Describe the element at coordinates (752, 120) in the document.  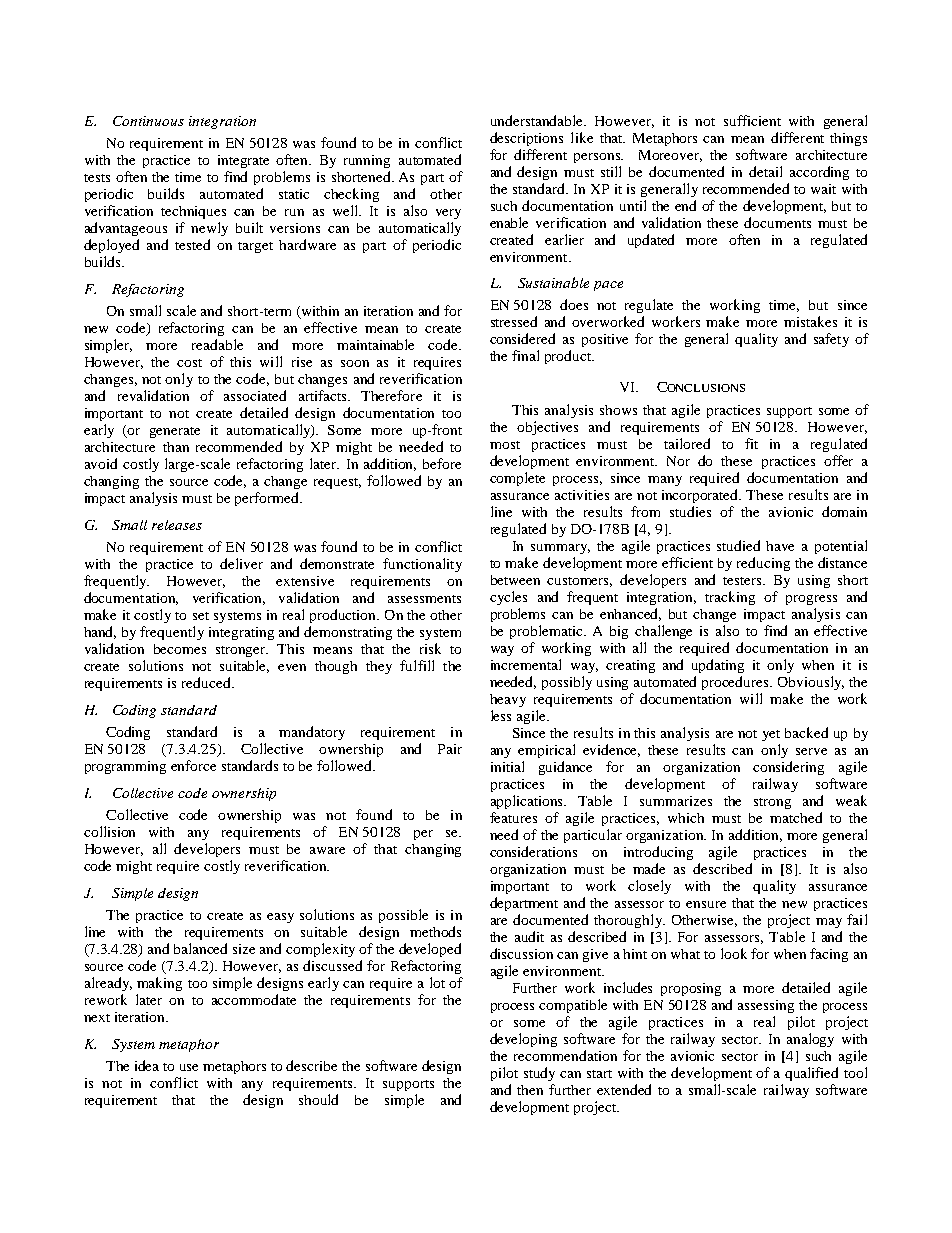
I see `sufficient` at that location.
